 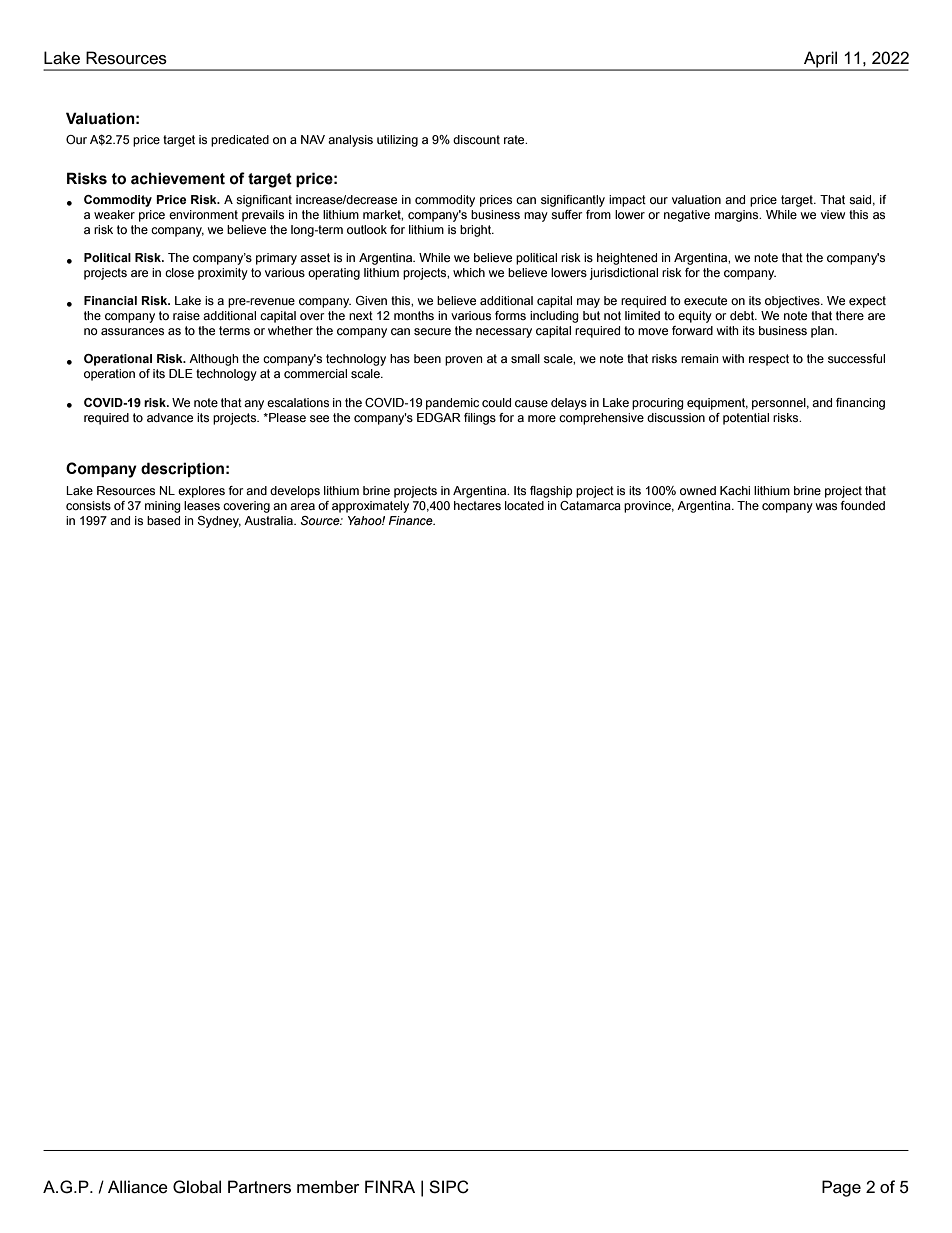 What do you see at coordinates (463, 361) in the document?
I see `proven` at bounding box center [463, 361].
